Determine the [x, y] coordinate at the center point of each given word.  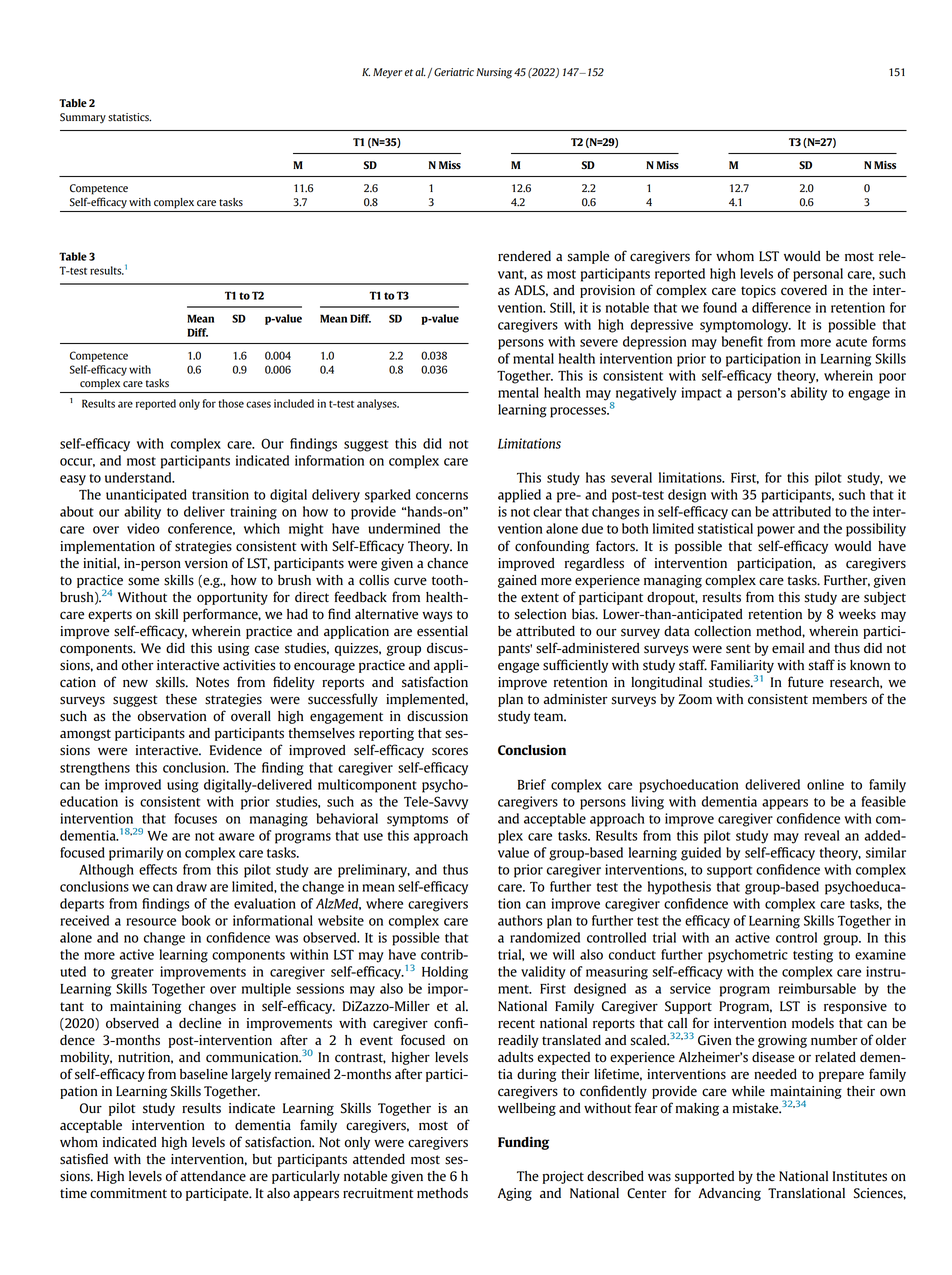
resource [151, 922]
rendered [524, 256]
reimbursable [817, 988]
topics [758, 291]
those [231, 403]
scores [450, 751]
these [181, 699]
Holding [445, 973]
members [839, 699]
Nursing [494, 73]
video [143, 528]
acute [851, 342]
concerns [442, 496]
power [776, 531]
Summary [83, 118]
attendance [213, 1176]
